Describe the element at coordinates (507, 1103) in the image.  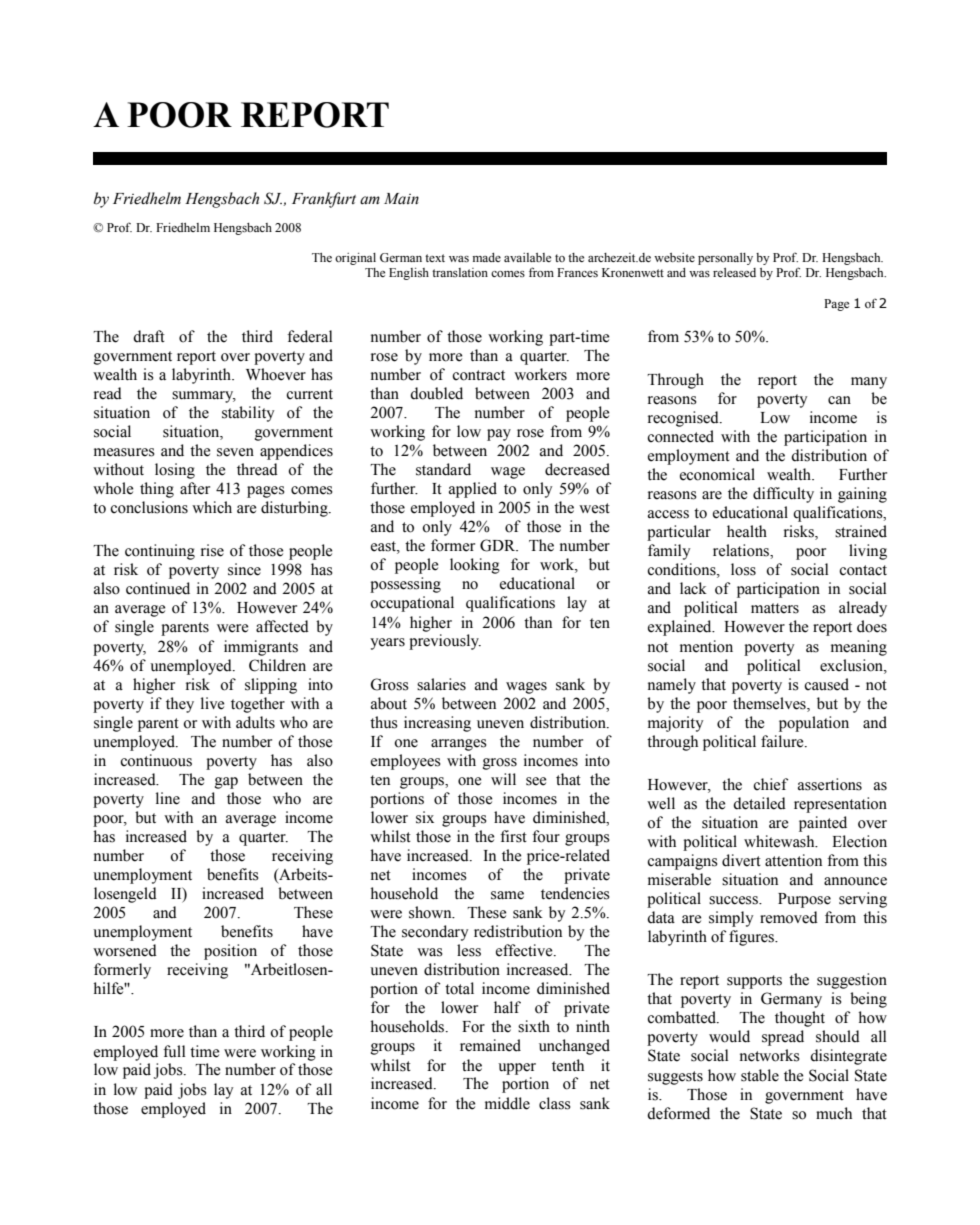
I see `middle` at that location.
